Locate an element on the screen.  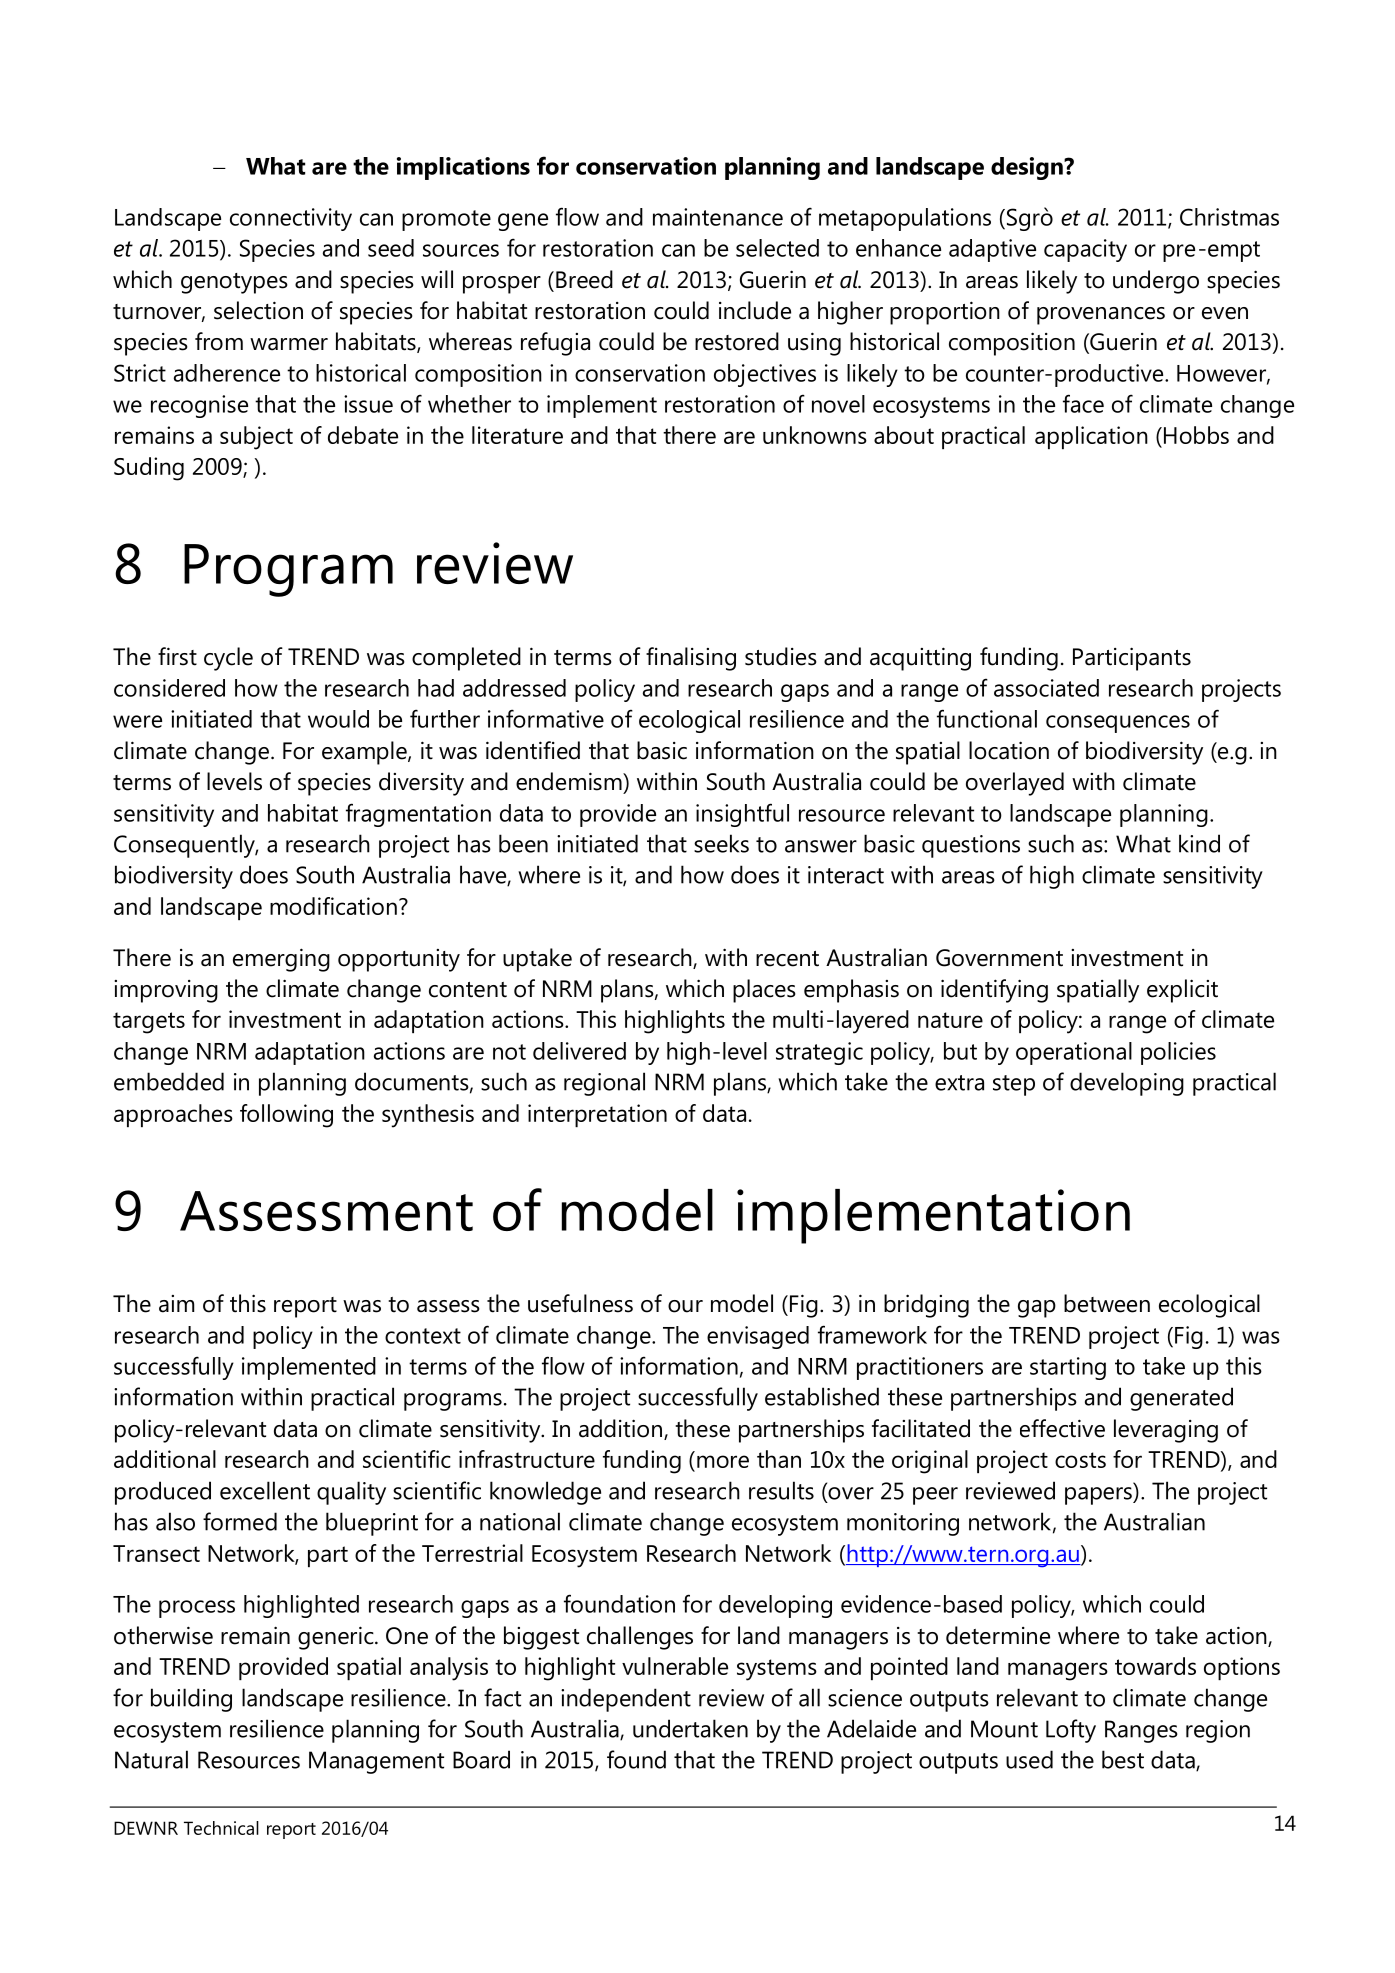
connectivity is located at coordinates (291, 219).
